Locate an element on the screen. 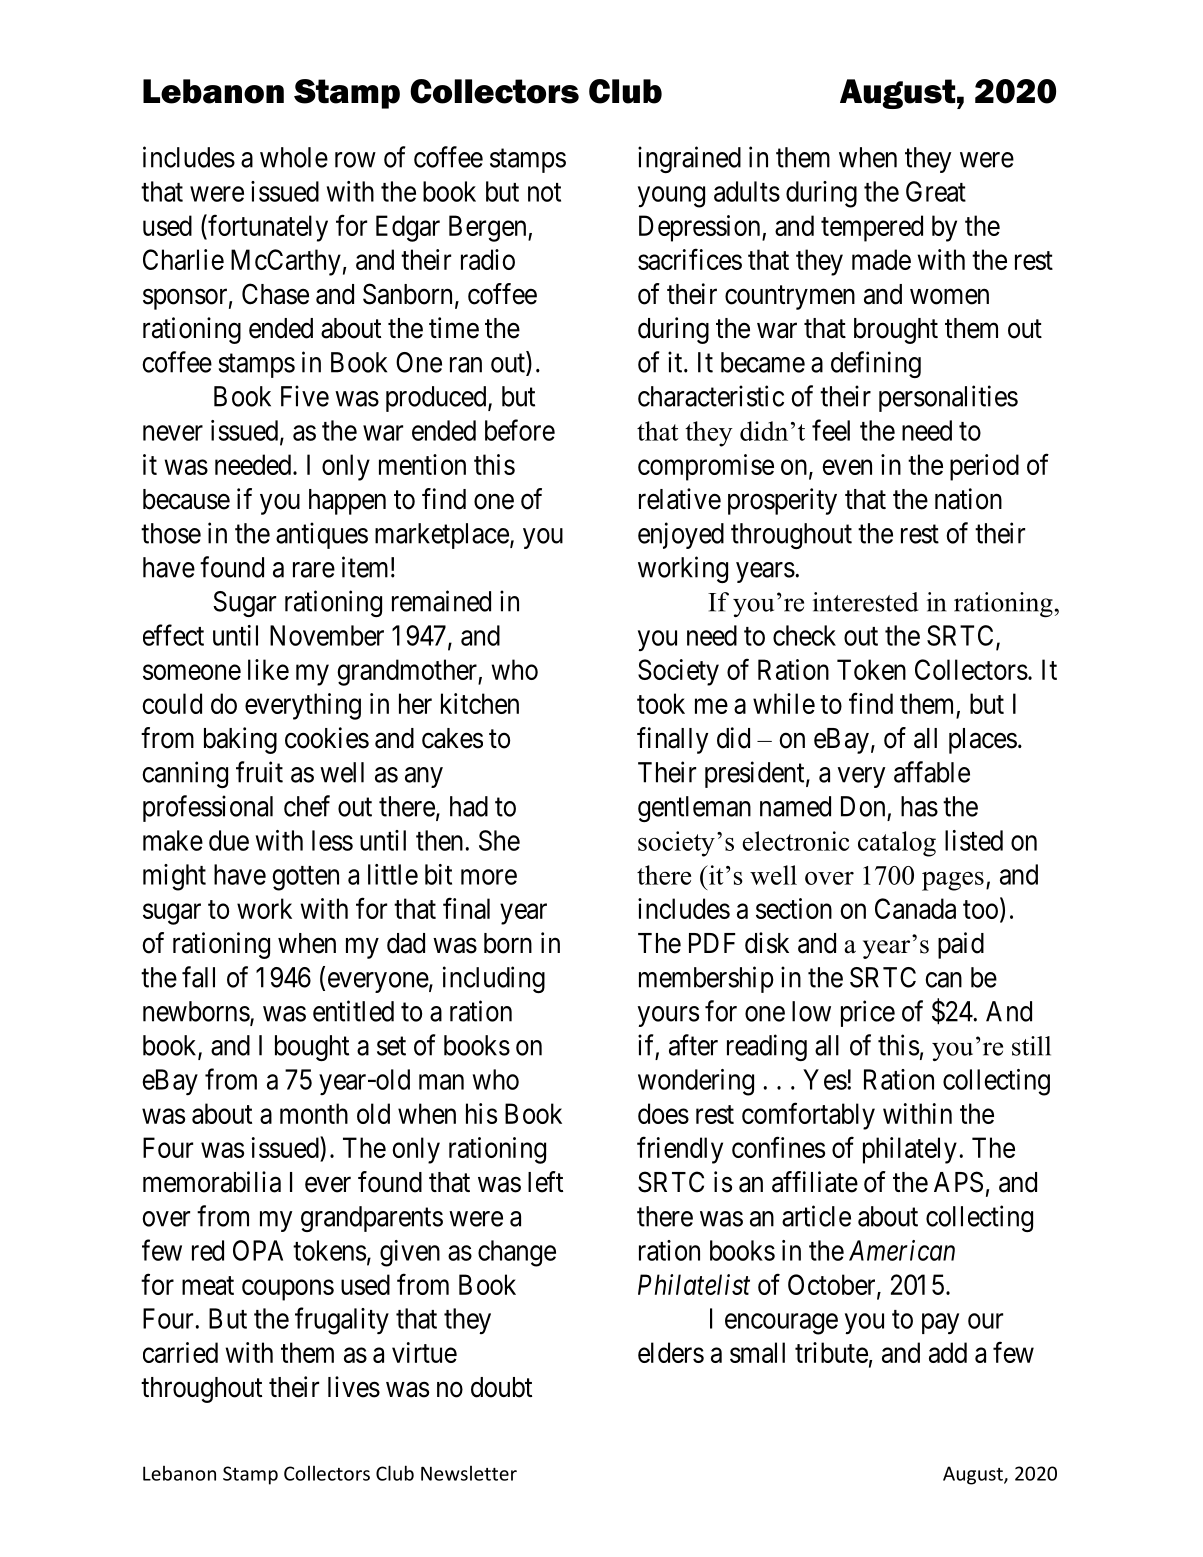 The width and height of the screenshot is (1203, 1557). fortunately is located at coordinates (267, 228).
